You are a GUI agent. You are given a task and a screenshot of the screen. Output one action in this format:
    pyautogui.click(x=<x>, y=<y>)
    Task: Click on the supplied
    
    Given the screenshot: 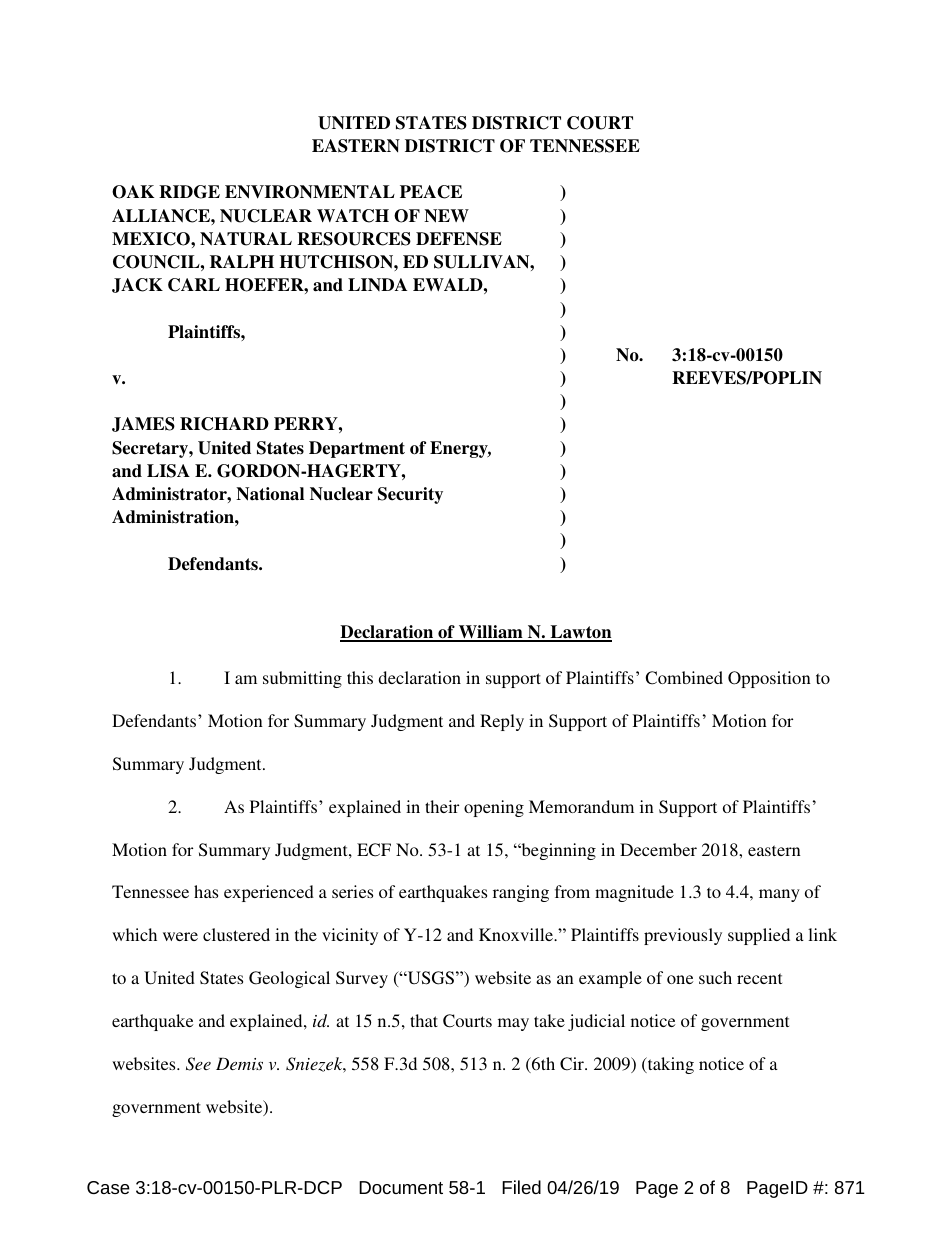 What is the action you would take?
    pyautogui.click(x=759, y=936)
